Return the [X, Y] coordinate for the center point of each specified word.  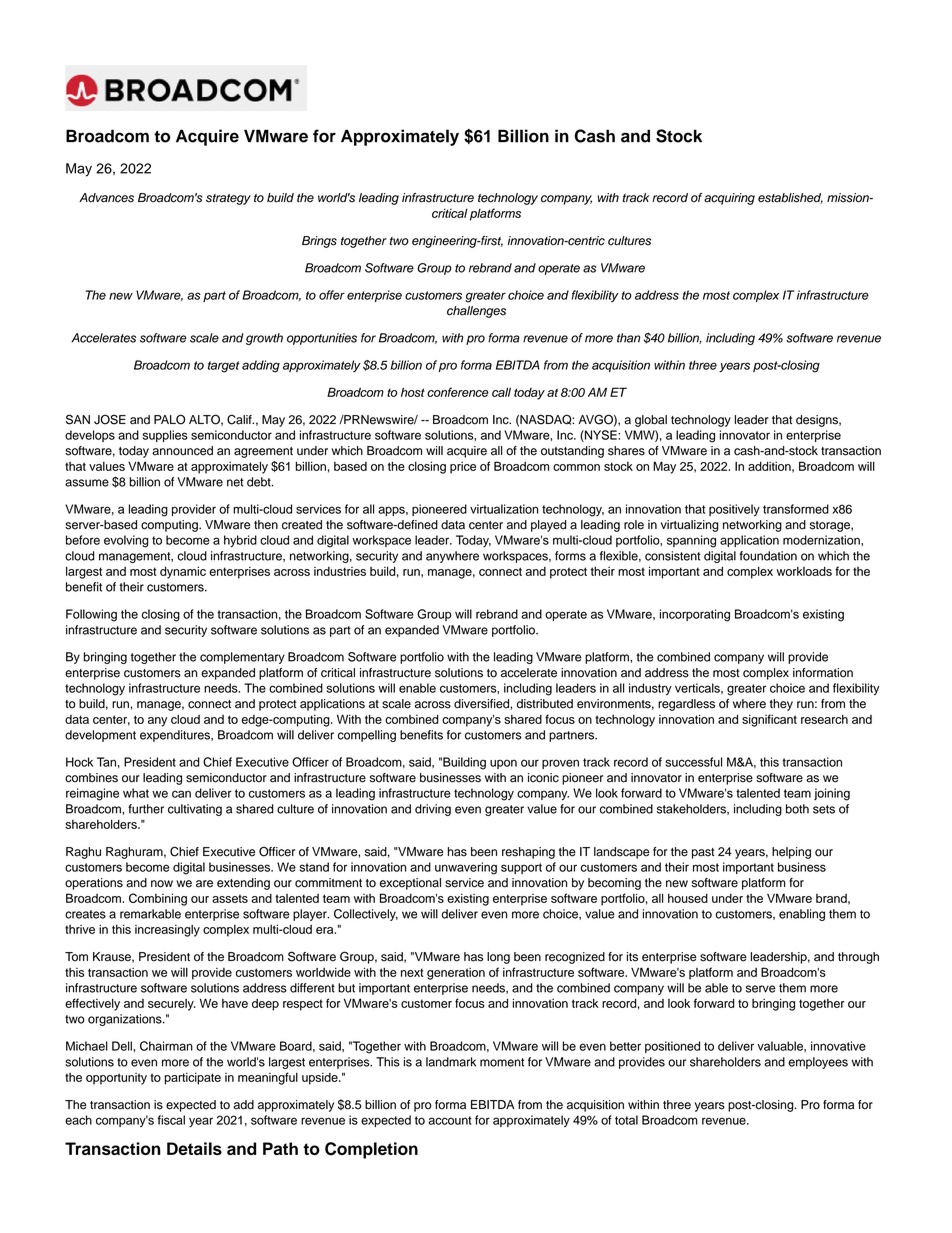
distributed [545, 704]
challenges [476, 312]
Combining [158, 899]
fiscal [171, 1120]
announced [182, 451]
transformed [796, 509]
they [781, 705]
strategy [228, 199]
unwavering [466, 868]
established [790, 198]
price [463, 468]
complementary [242, 658]
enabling [802, 915]
